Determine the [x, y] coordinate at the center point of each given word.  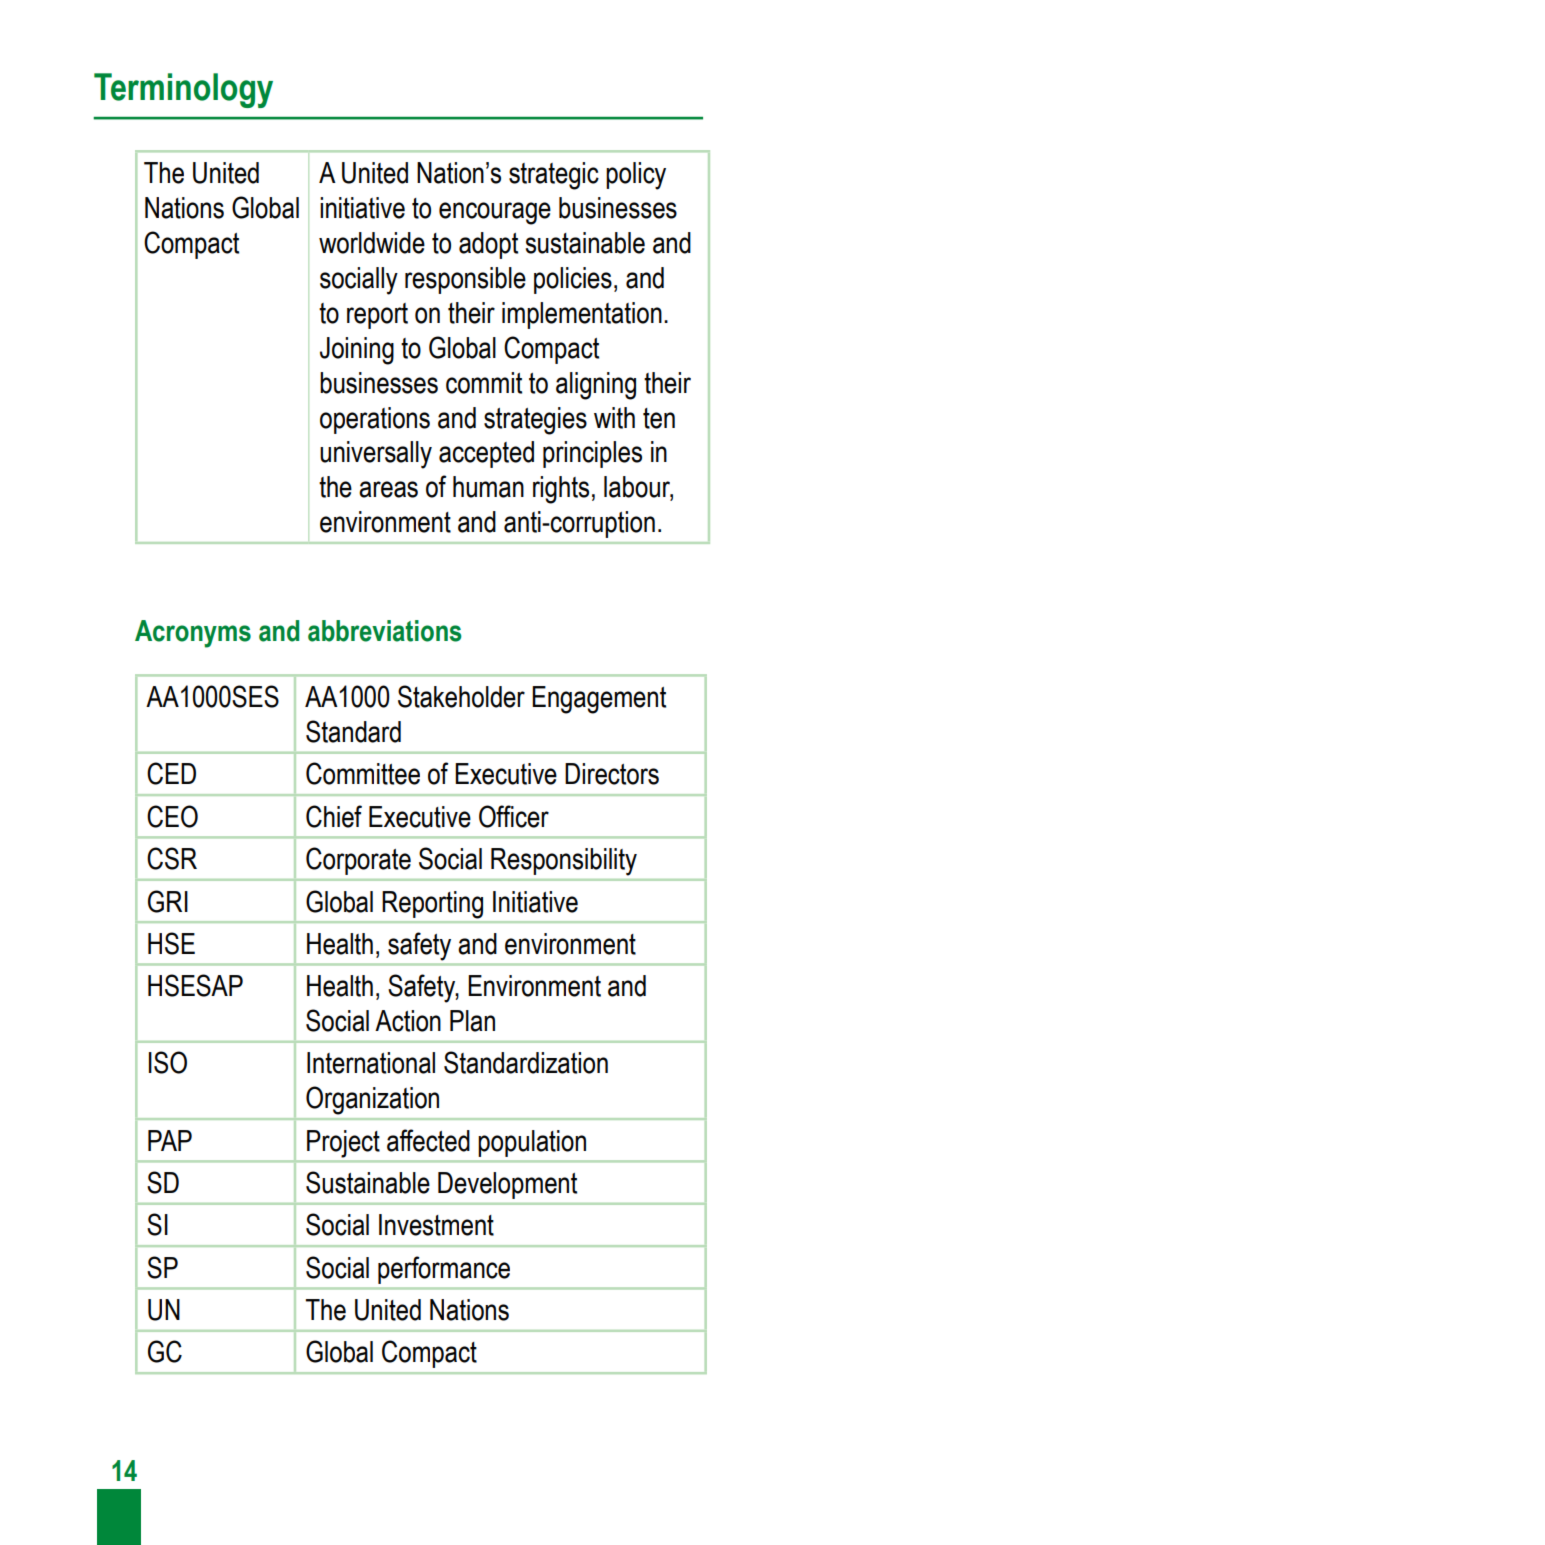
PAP [170, 1140]
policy [636, 176]
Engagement [599, 700]
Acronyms [193, 634]
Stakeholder [461, 696]
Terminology [183, 90]
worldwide [372, 243]
